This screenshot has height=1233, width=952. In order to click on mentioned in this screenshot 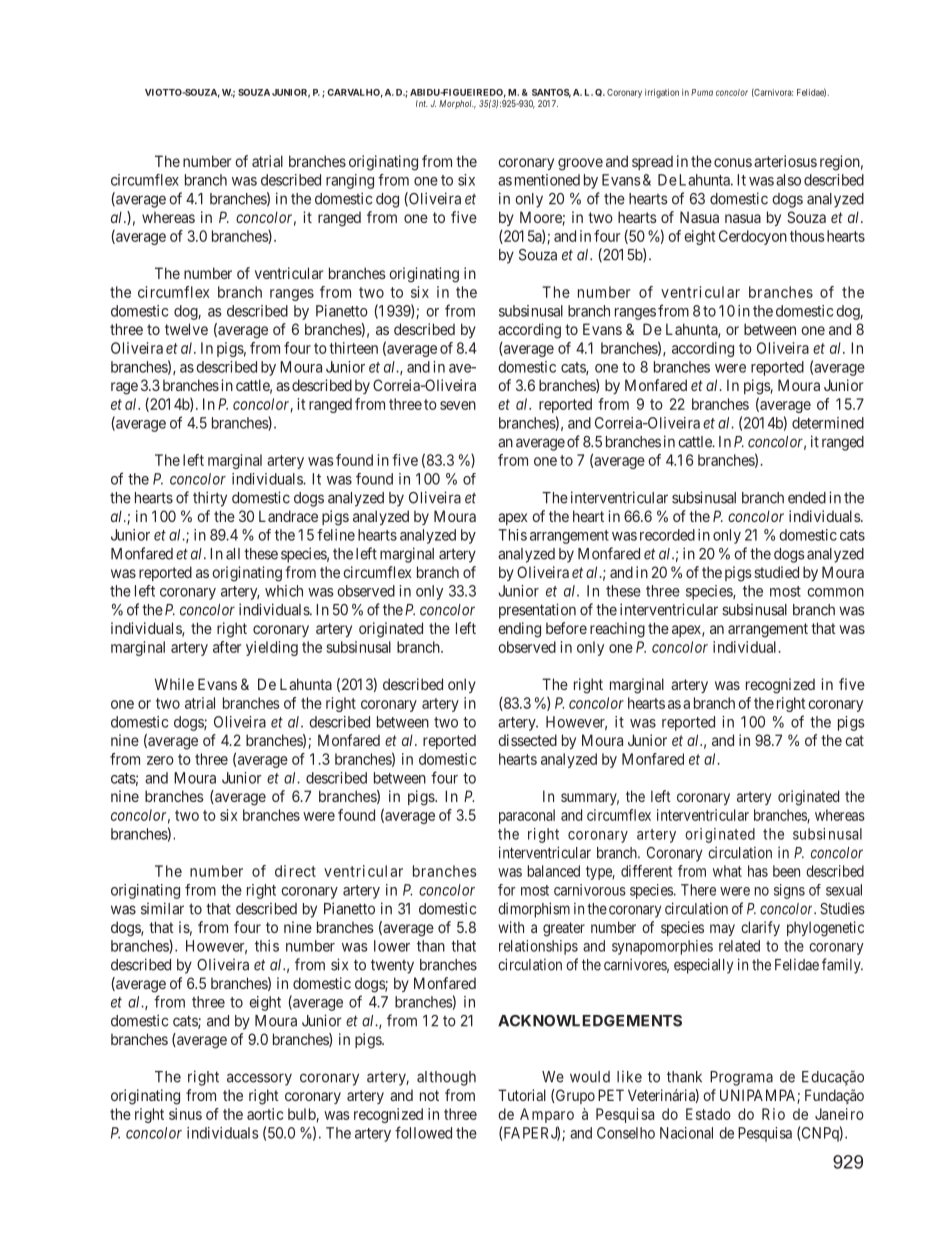, I will do `click(547, 180)`.
